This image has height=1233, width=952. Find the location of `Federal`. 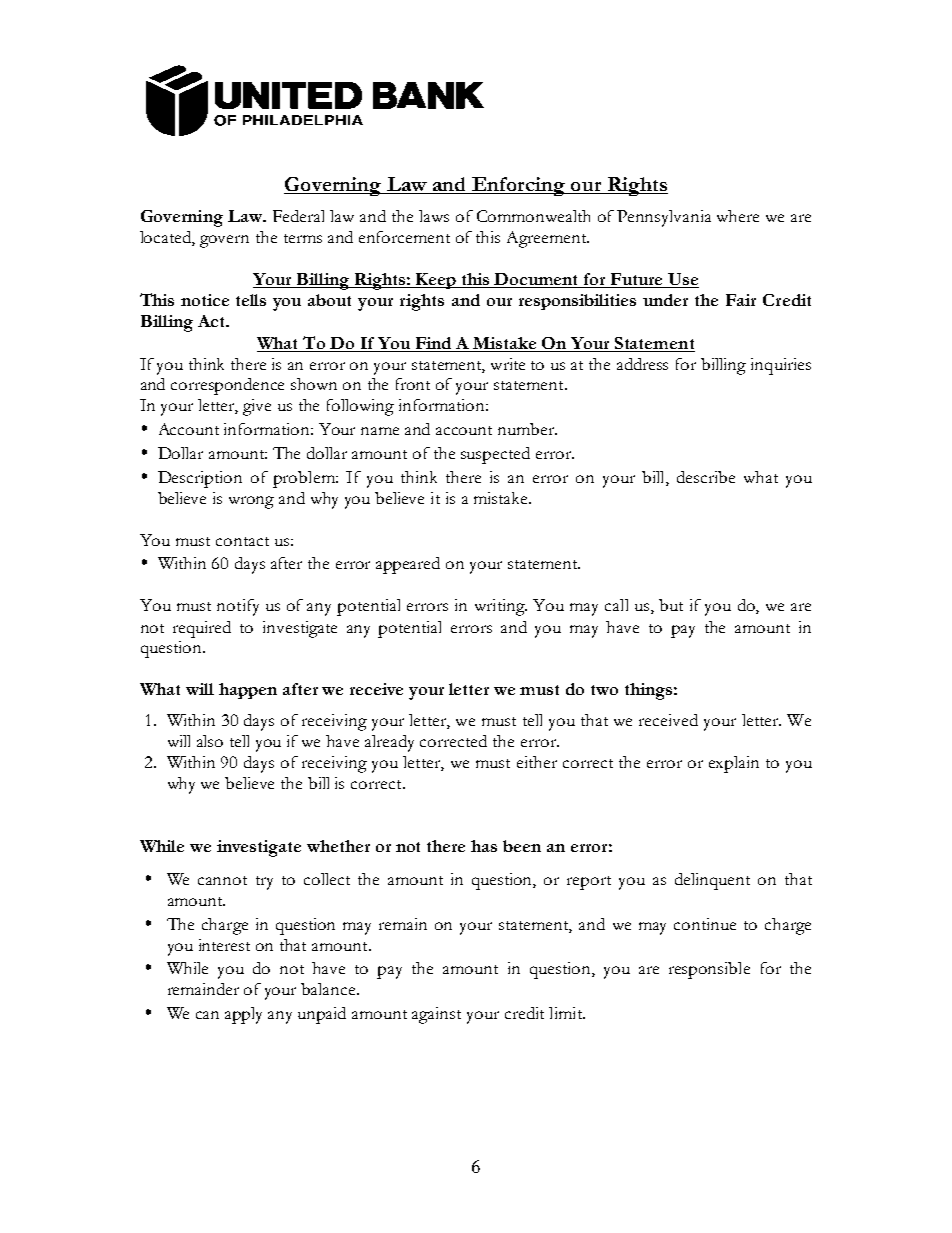

Federal is located at coordinates (298, 216).
